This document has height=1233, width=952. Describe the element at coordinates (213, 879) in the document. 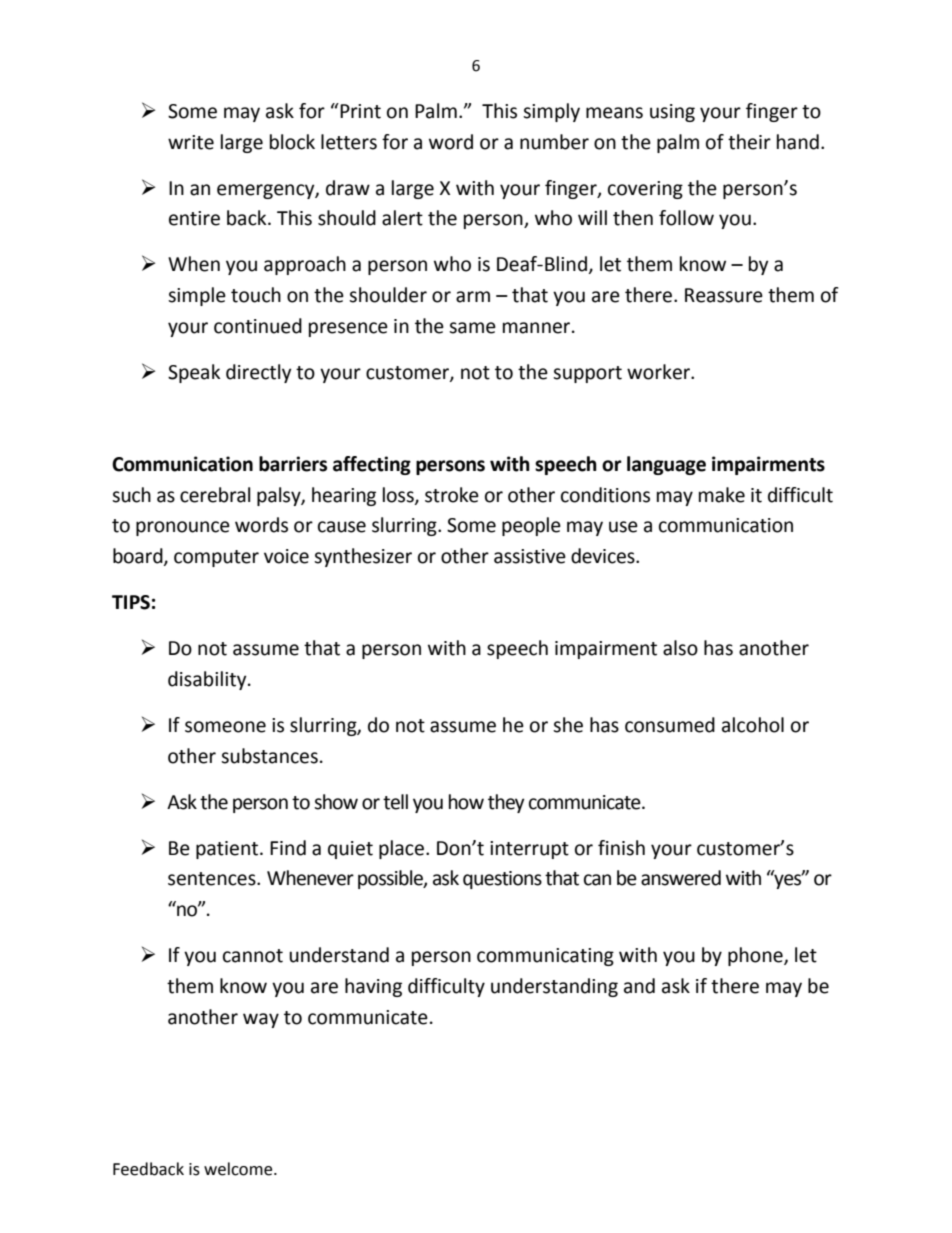

I see `sentences` at that location.
